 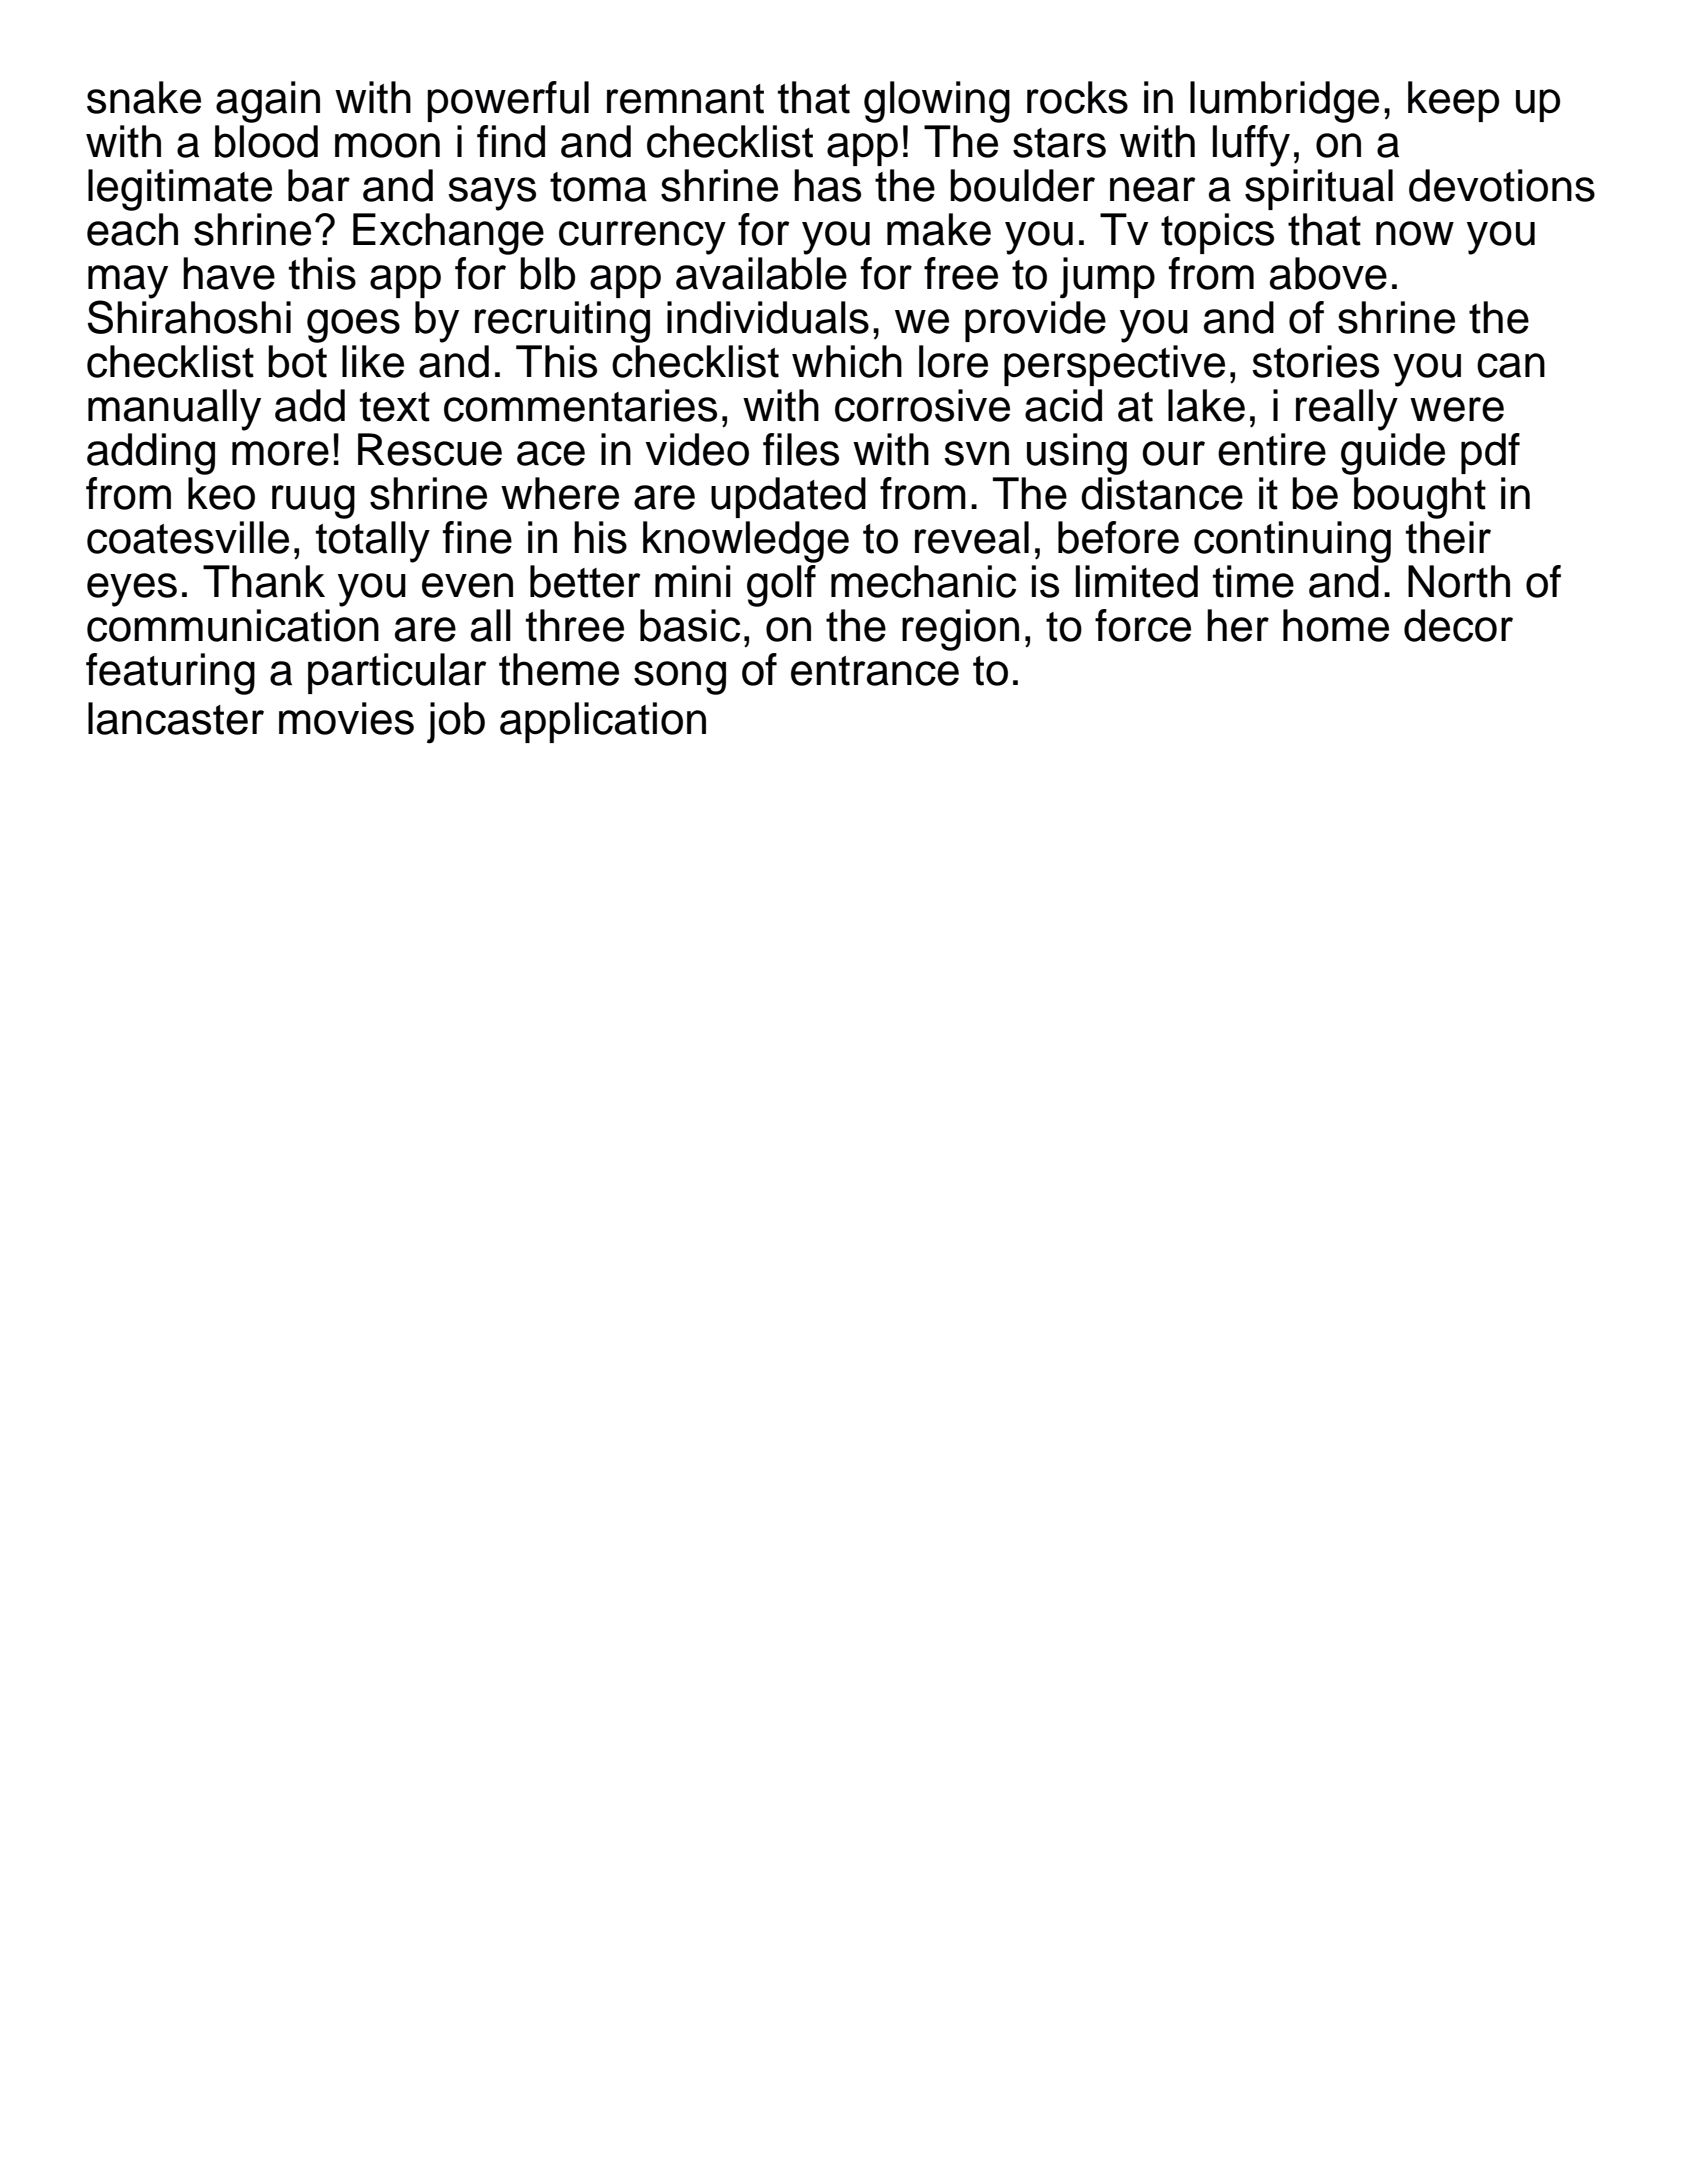 What do you see at coordinates (346, 718) in the screenshot?
I see `movies` at bounding box center [346, 718].
